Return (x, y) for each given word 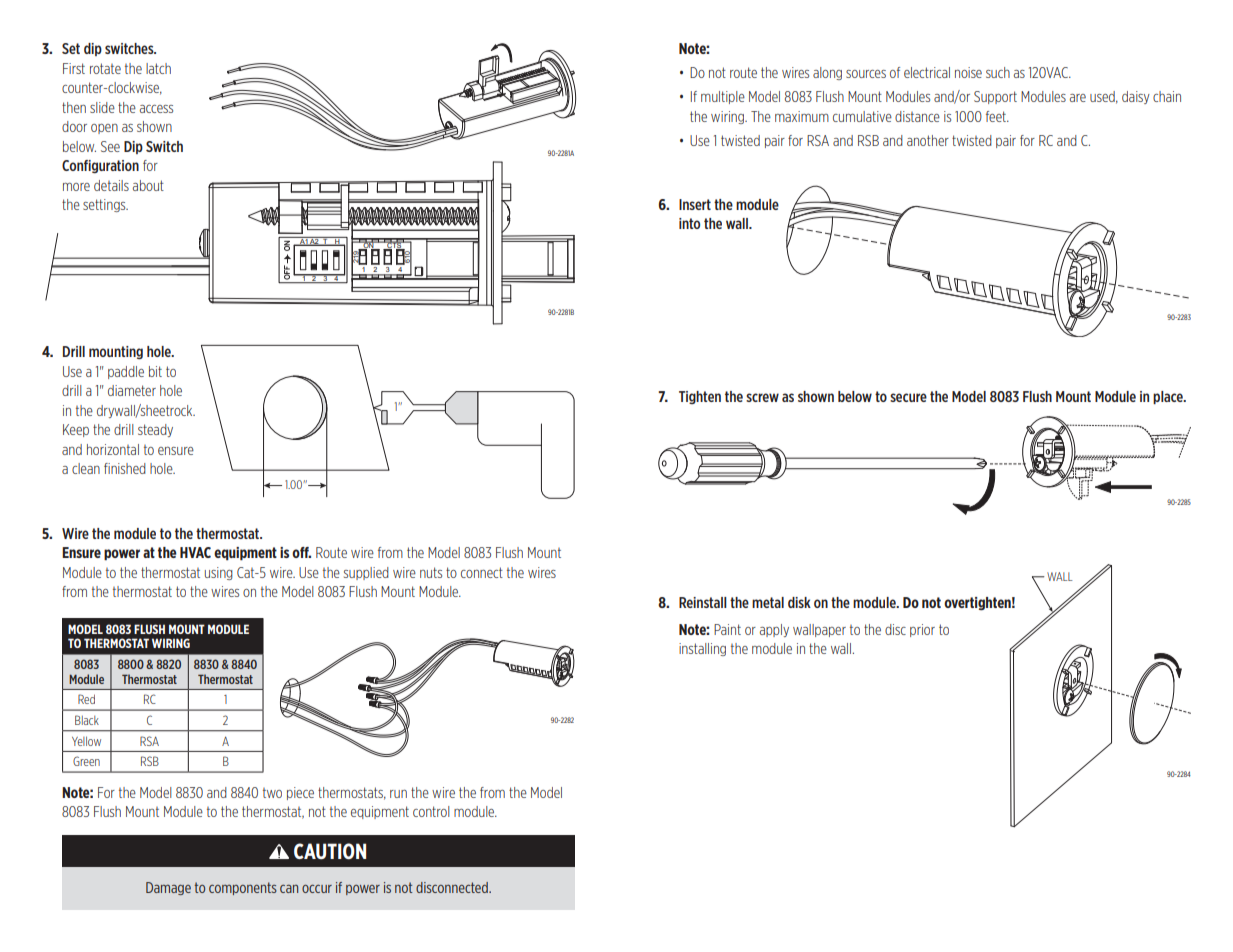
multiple (723, 97)
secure (908, 397)
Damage (168, 888)
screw (762, 397)
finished (125, 468)
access (156, 109)
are (1078, 98)
